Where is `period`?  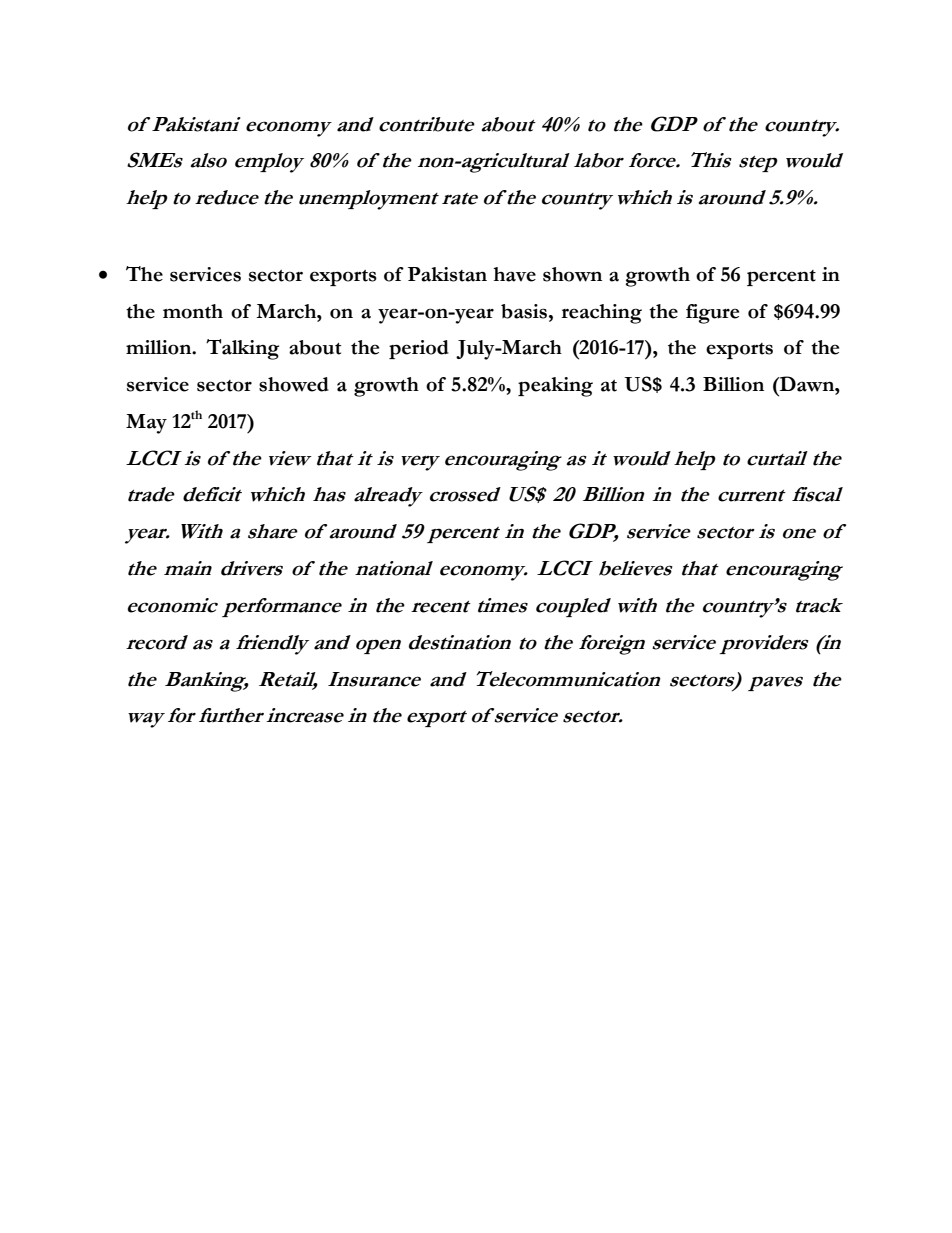
period is located at coordinates (419, 349).
